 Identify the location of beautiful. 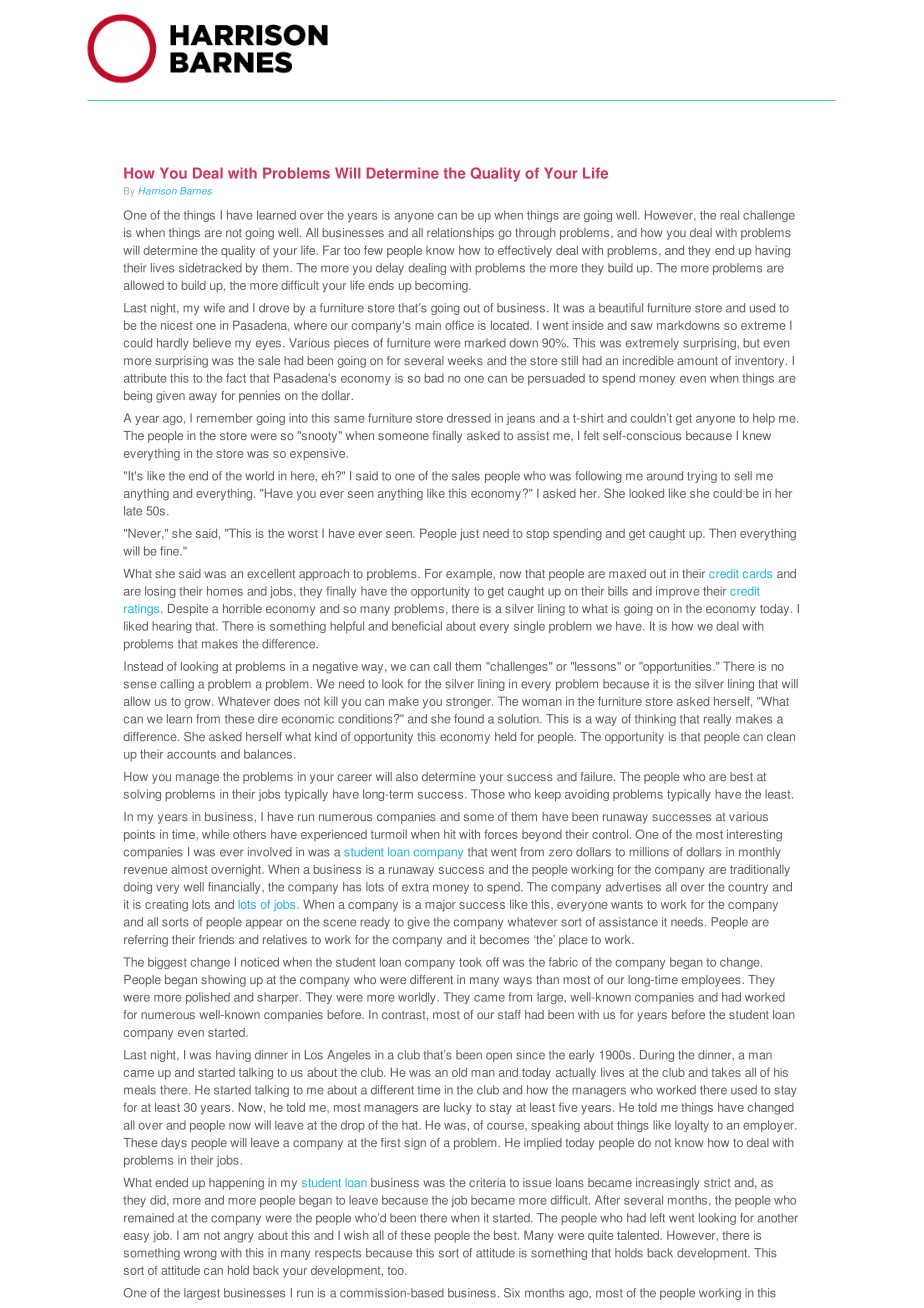
(621, 308).
